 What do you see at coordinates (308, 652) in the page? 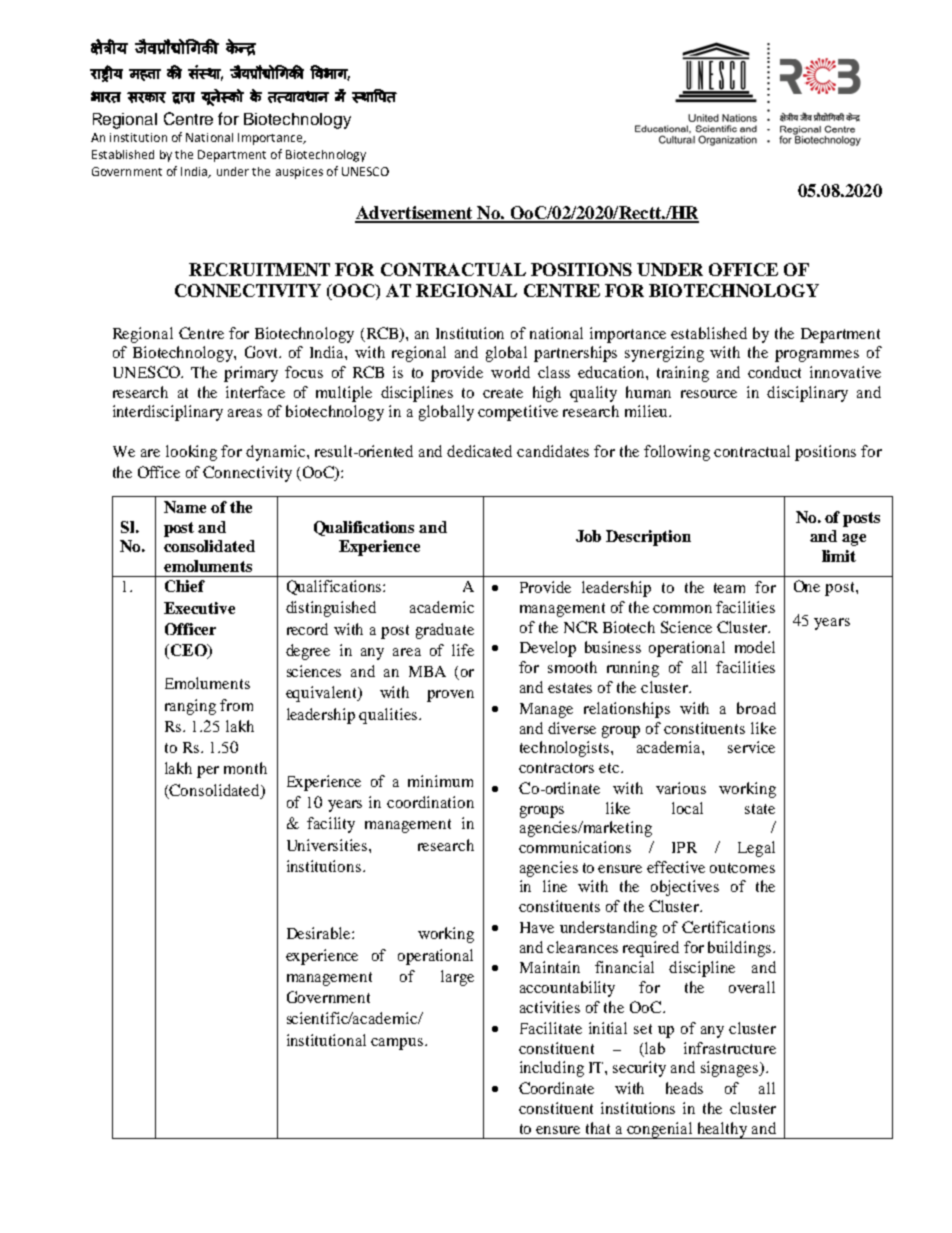
I see `degree` at bounding box center [308, 652].
